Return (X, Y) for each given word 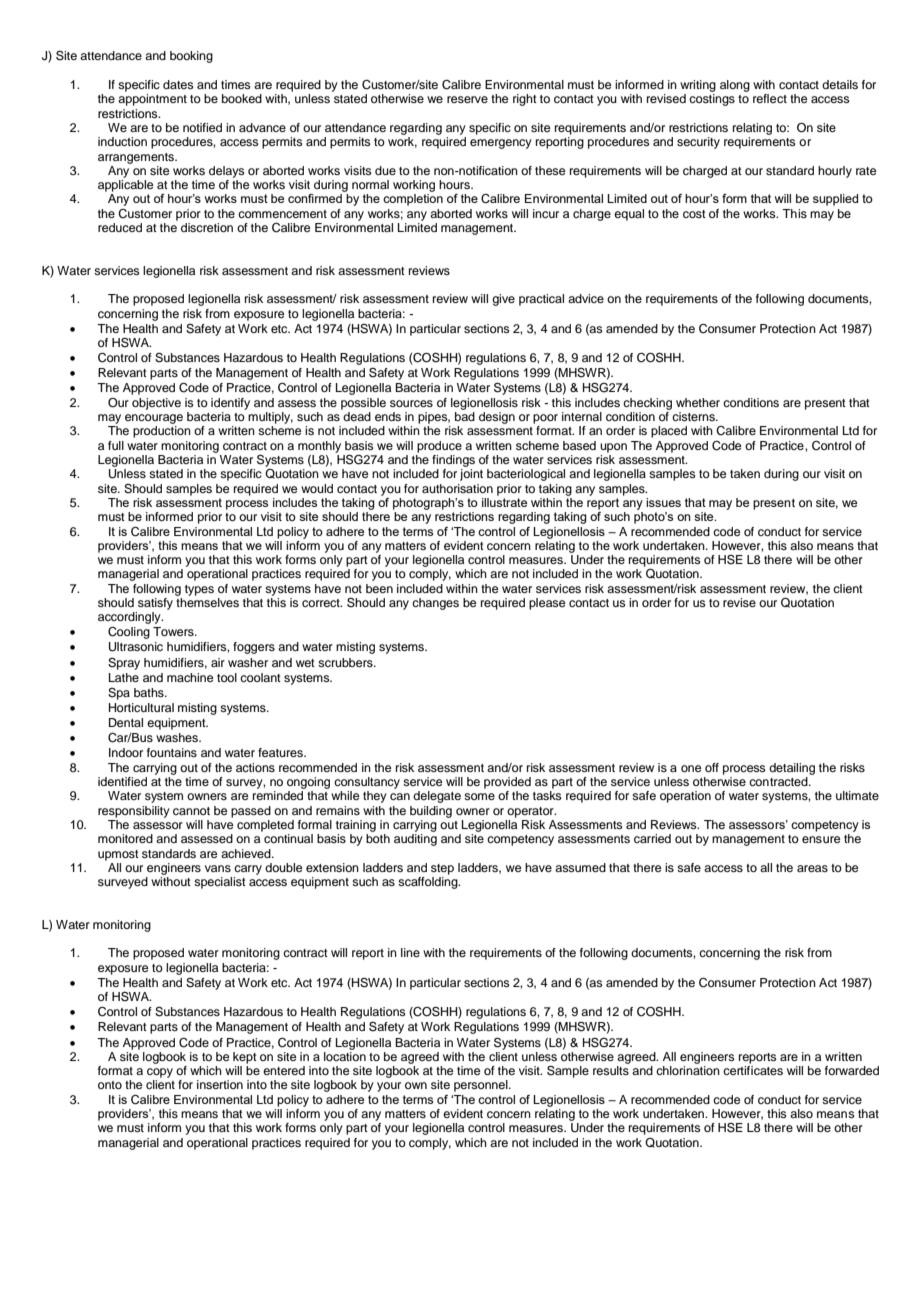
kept (245, 1058)
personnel (482, 1086)
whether (698, 402)
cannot (191, 811)
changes (435, 604)
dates (178, 84)
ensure (821, 839)
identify (230, 404)
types (199, 590)
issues (663, 502)
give (503, 300)
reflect (770, 98)
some (479, 796)
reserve (467, 99)
